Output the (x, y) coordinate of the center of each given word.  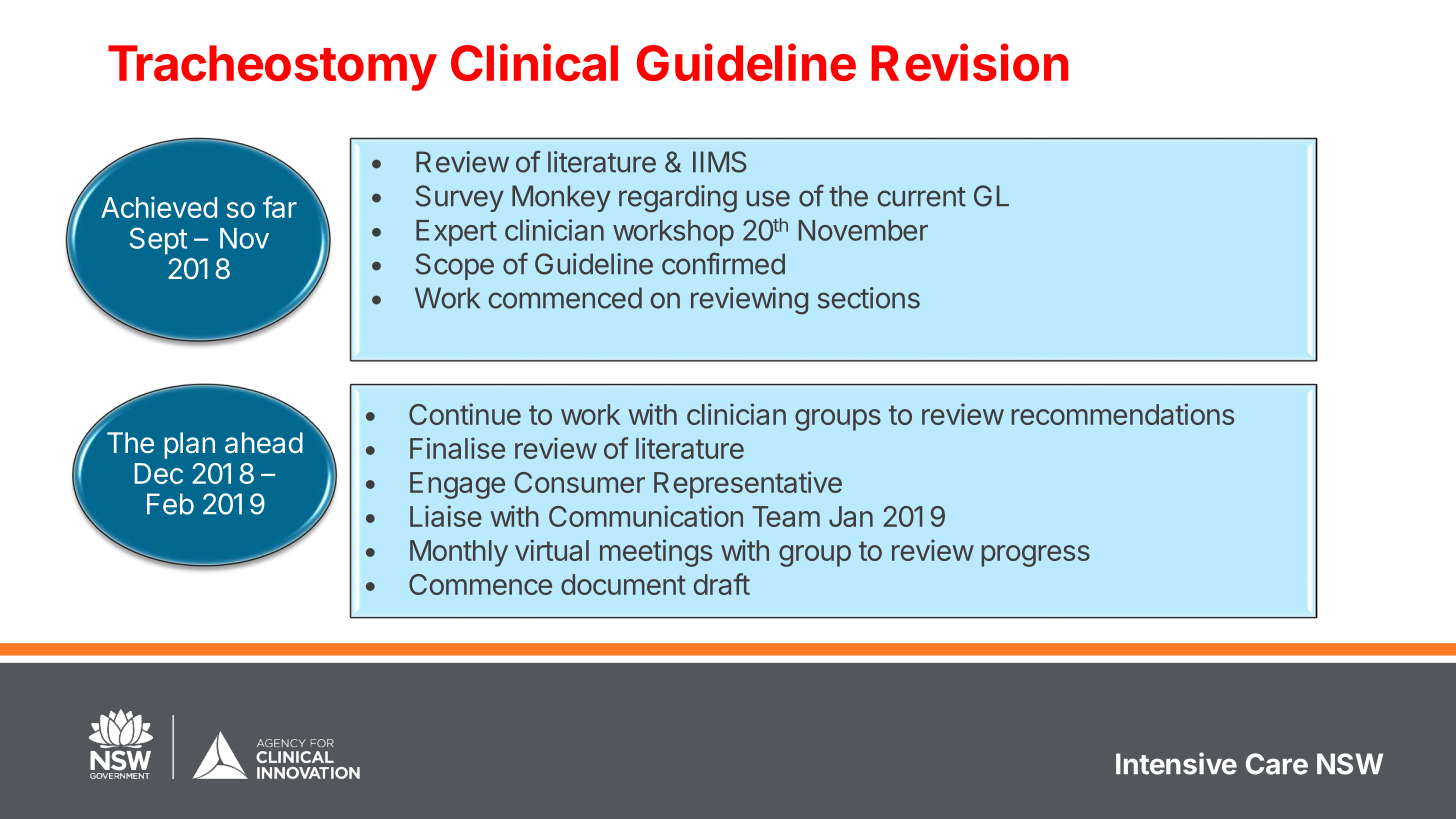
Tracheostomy (272, 68)
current (922, 197)
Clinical (534, 62)
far (280, 207)
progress (1035, 556)
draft (722, 584)
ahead (264, 443)
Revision (969, 62)
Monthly (459, 553)
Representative (748, 485)
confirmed (723, 263)
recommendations (1122, 414)
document (623, 584)
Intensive (1176, 763)
